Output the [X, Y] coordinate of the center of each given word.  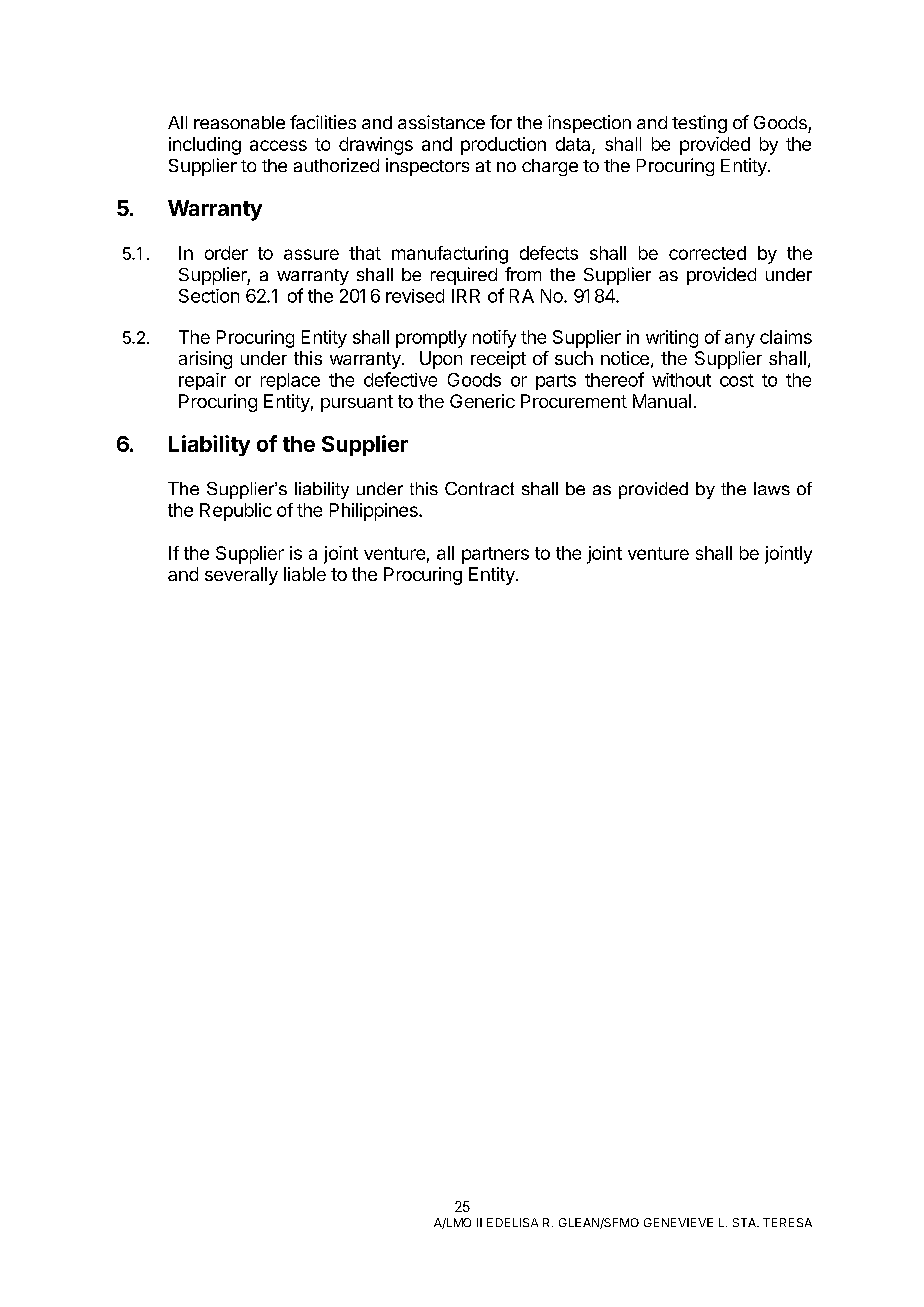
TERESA [787, 1222]
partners [495, 555]
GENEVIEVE [678, 1222]
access [278, 145]
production [503, 146]
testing [699, 124]
